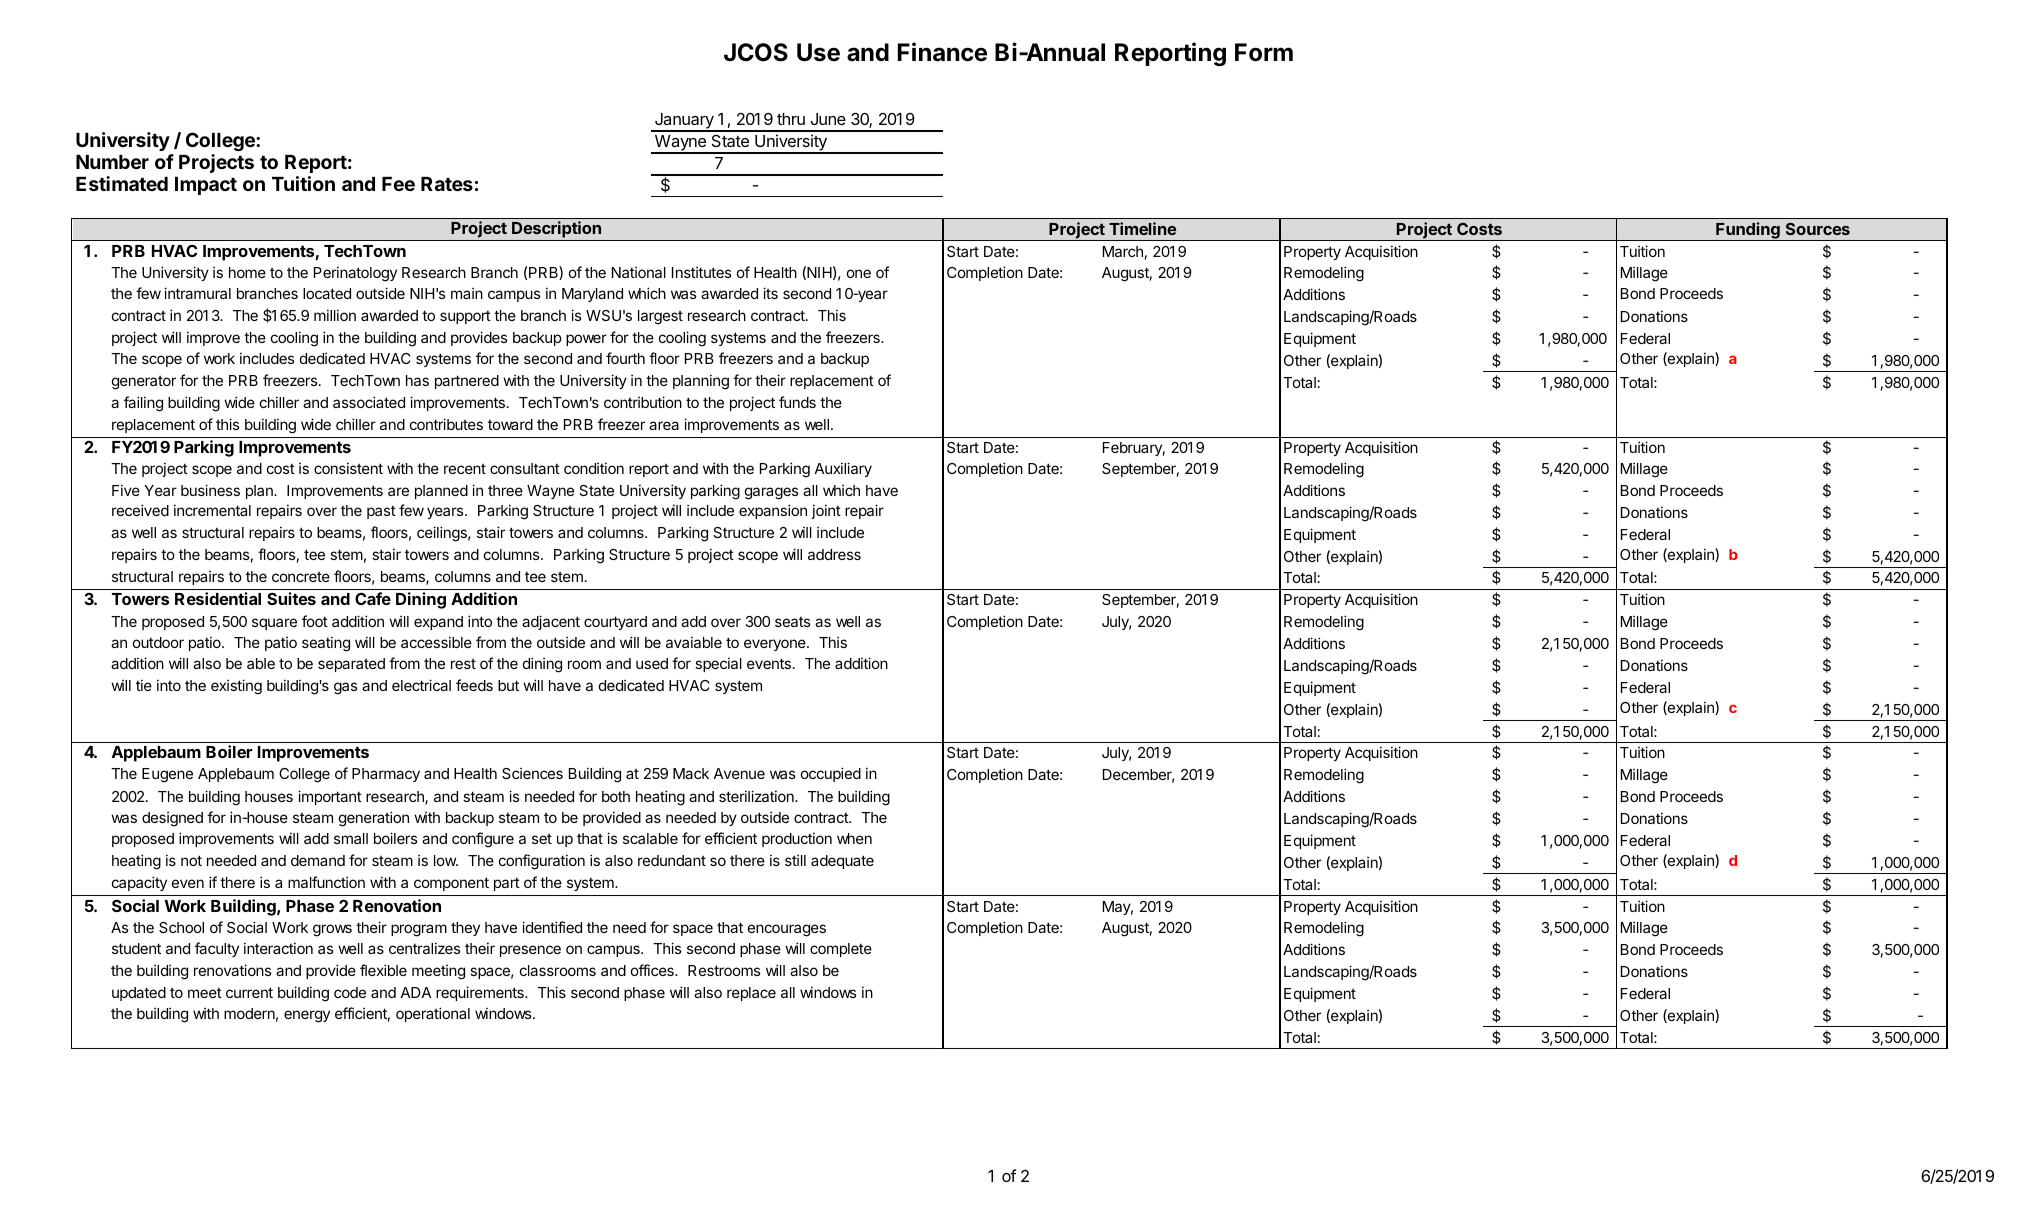 Image resolution: width=2019 pixels, height=1226 pixels. What do you see at coordinates (345, 688) in the screenshot?
I see `gas` at bounding box center [345, 688].
